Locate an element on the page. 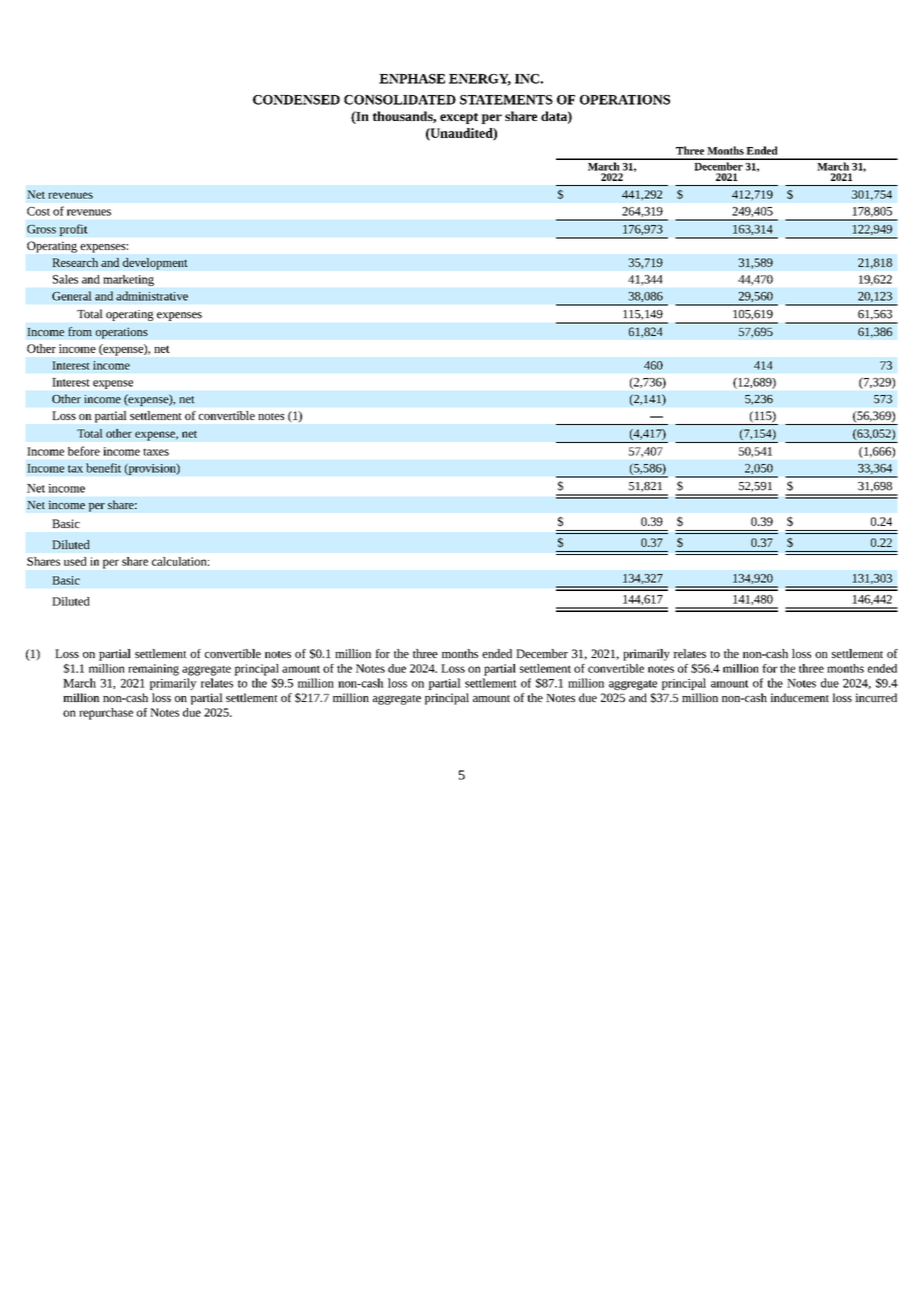  before is located at coordinates (84, 451).
